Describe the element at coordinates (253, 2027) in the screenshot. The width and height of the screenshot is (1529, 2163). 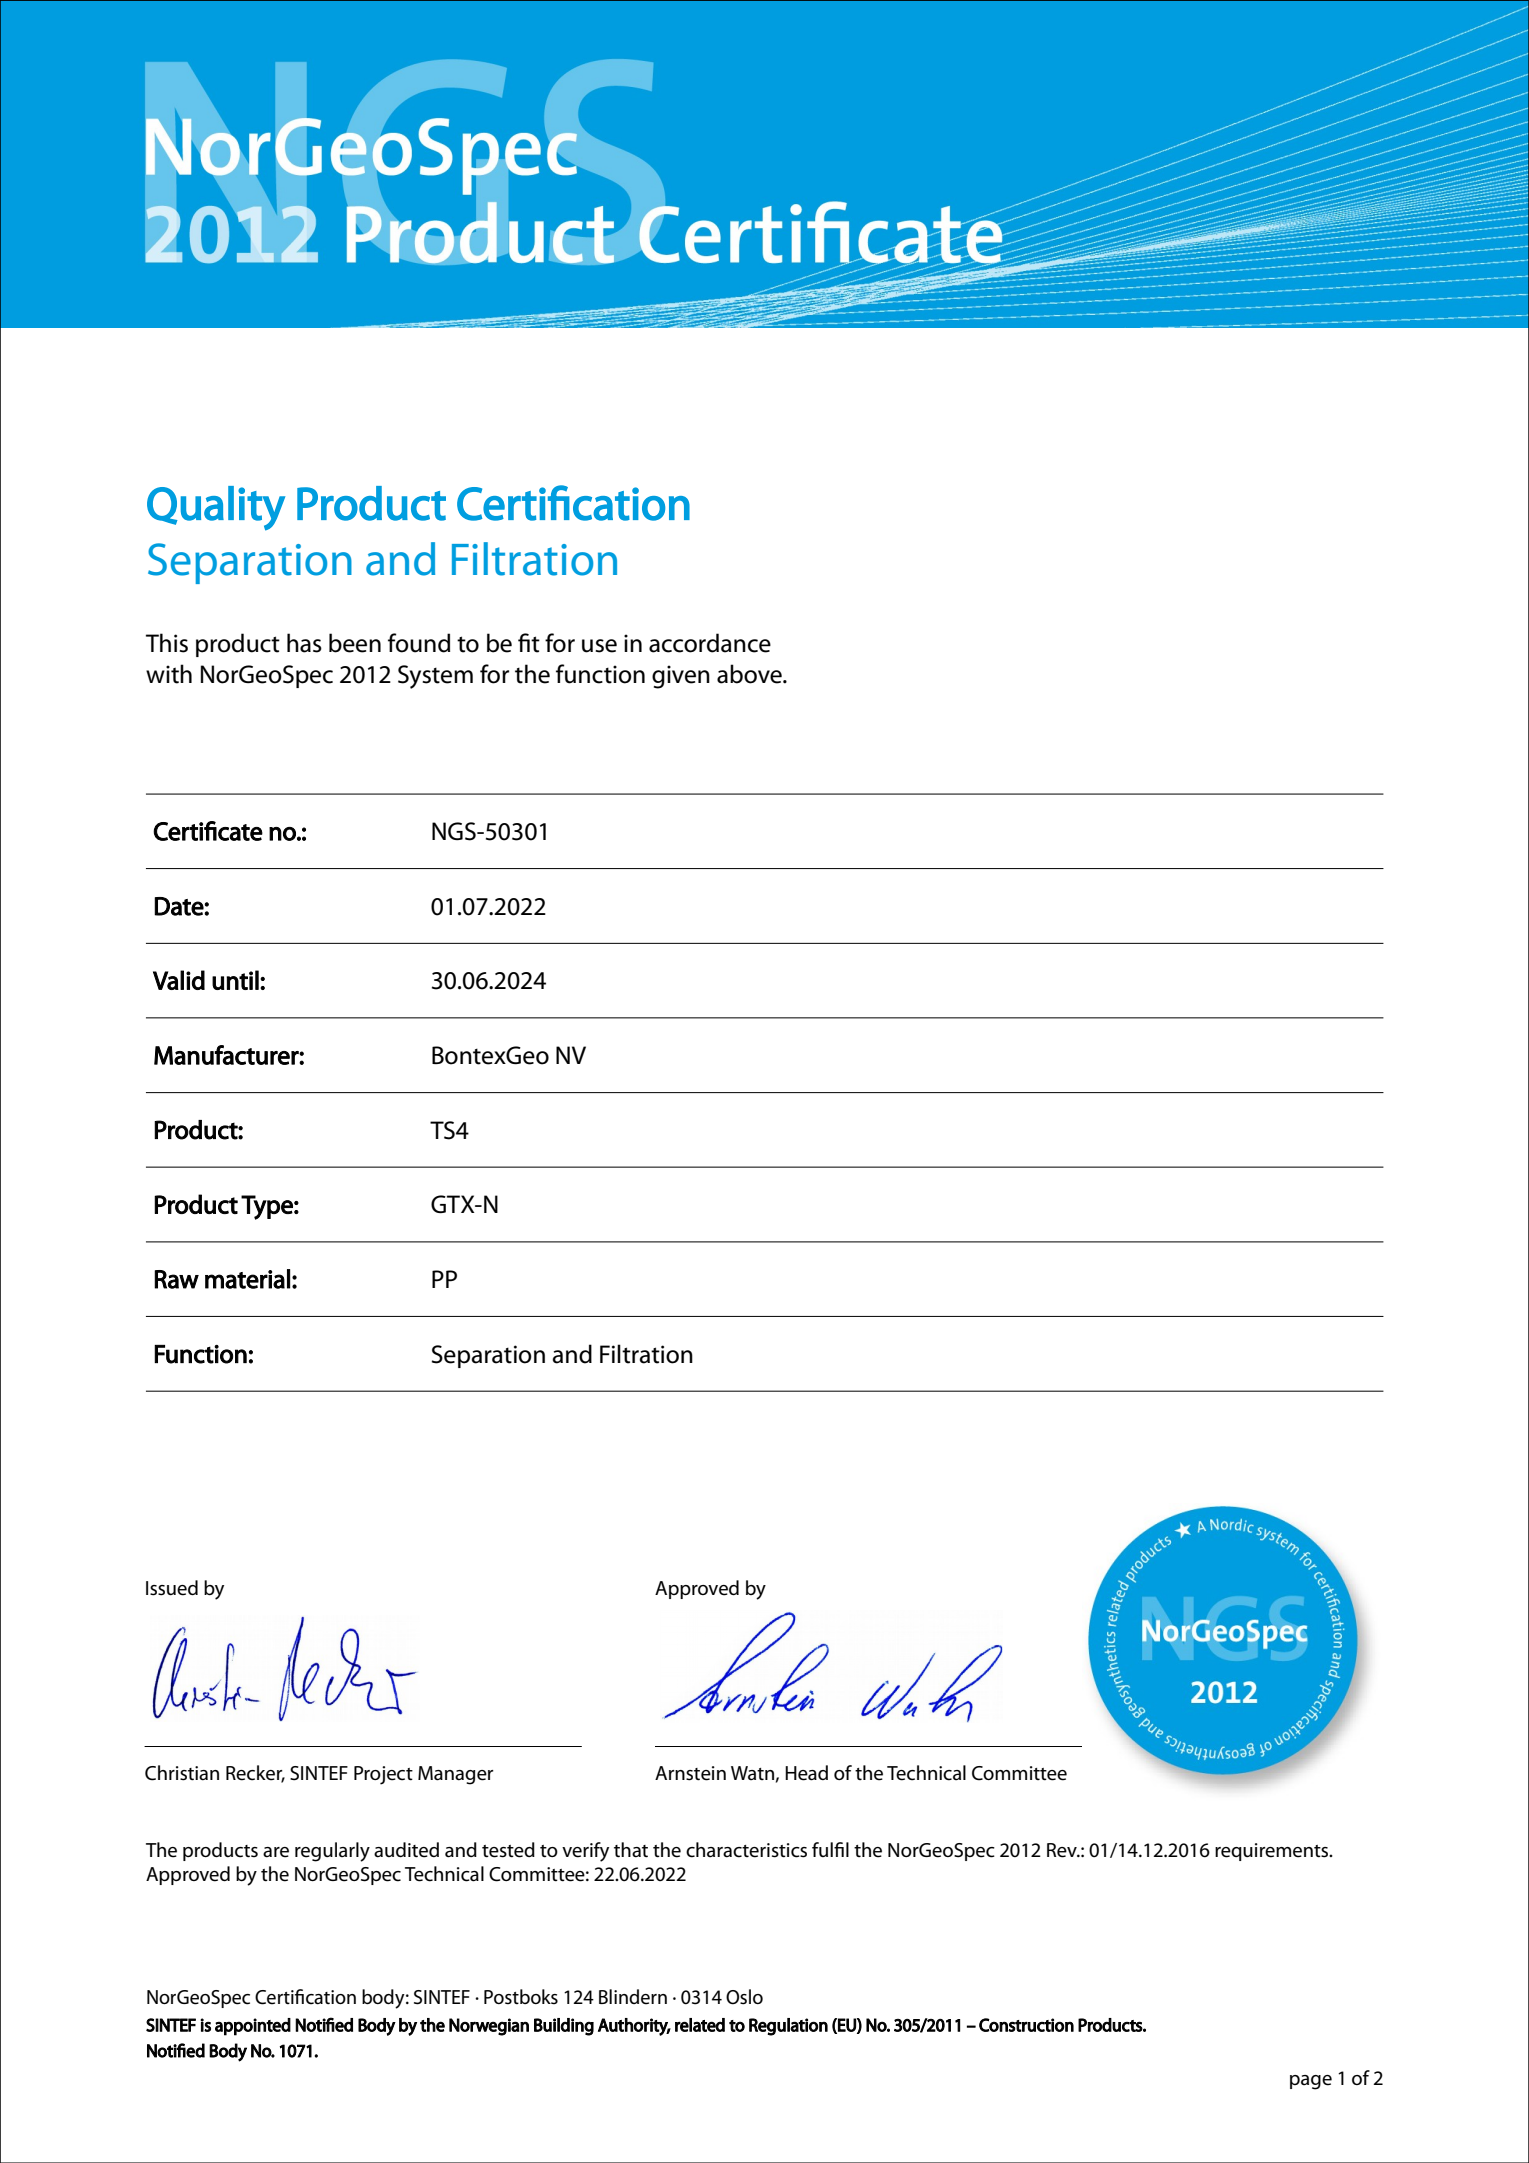
I see `appointed` at that location.
